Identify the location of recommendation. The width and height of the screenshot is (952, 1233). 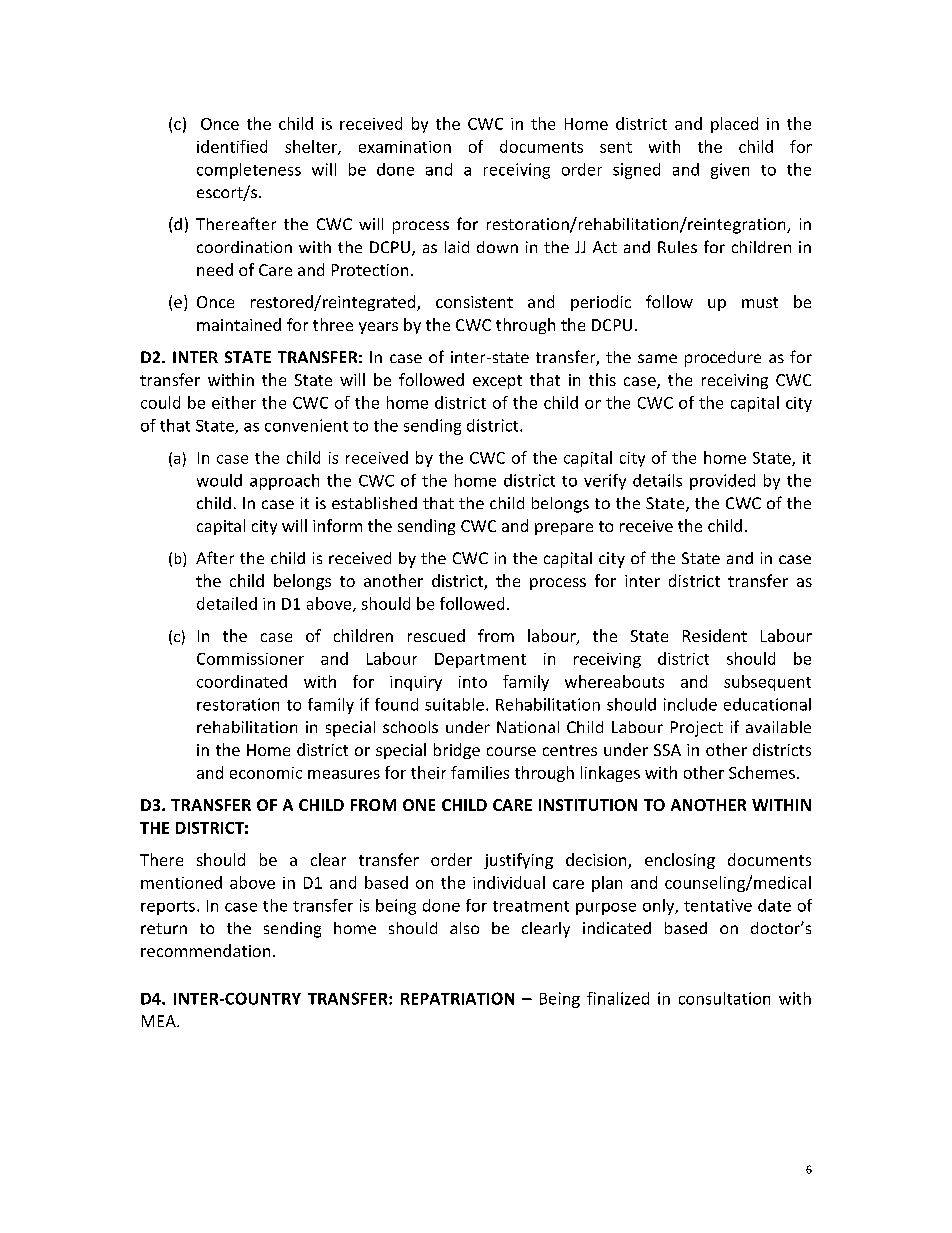
(205, 950).
